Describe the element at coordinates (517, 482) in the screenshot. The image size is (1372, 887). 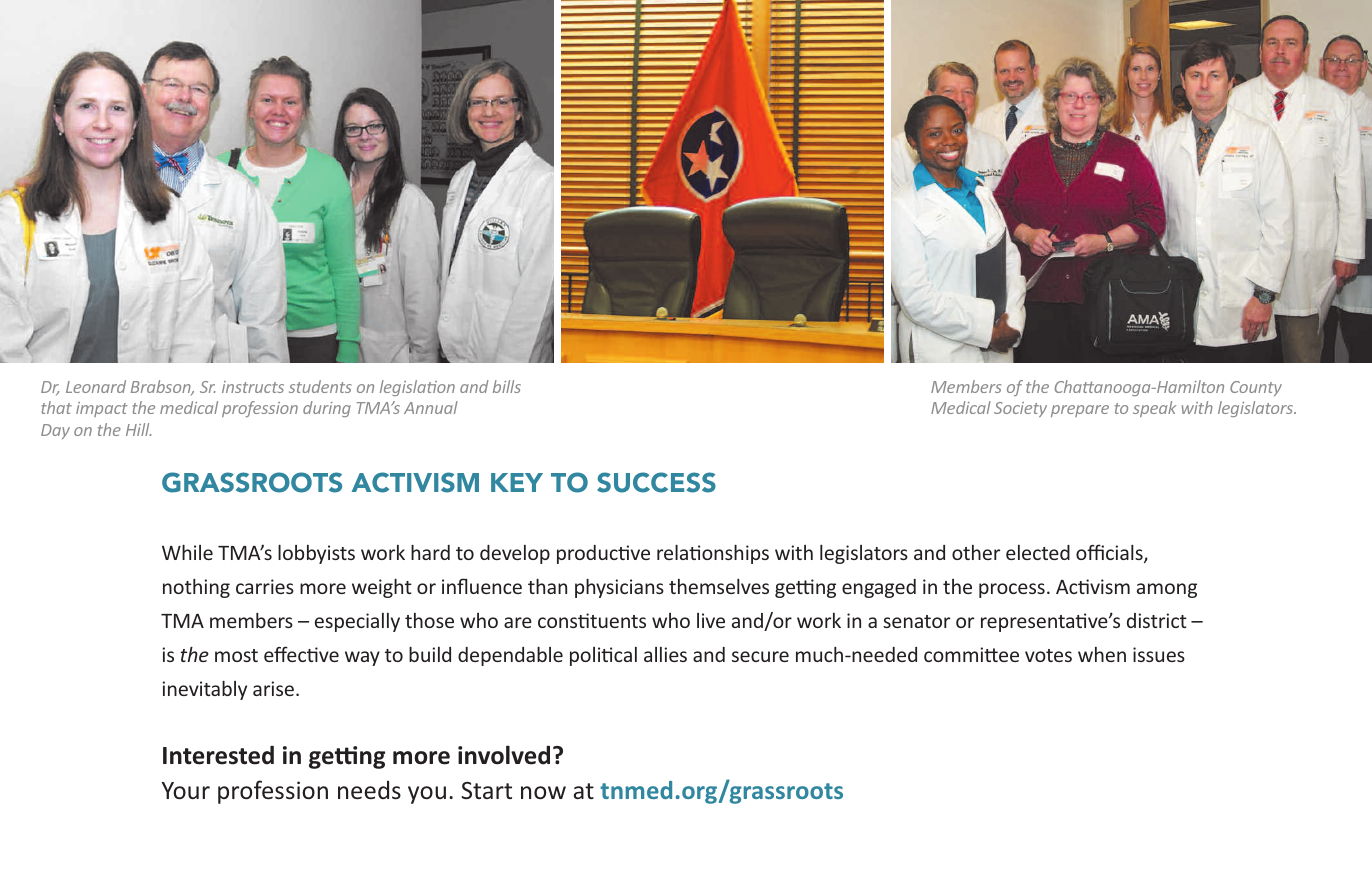
I see `KEY` at that location.
